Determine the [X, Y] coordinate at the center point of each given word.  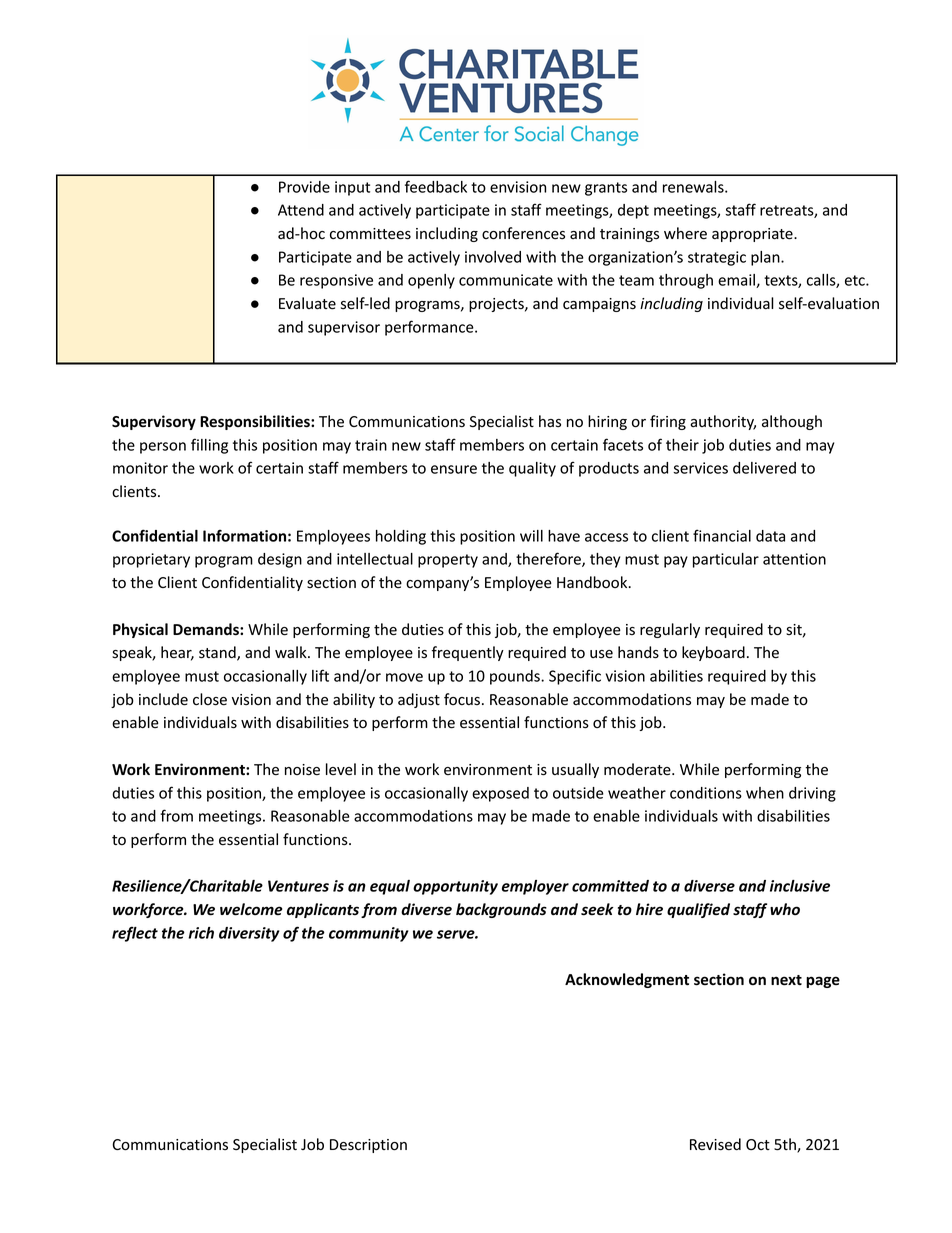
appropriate [753, 235]
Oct [758, 1144]
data [770, 536]
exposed [500, 794]
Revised [715, 1144]
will [531, 536]
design [280, 560]
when [765, 793]
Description [368, 1146]
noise [302, 770]
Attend [301, 210]
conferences [523, 233]
